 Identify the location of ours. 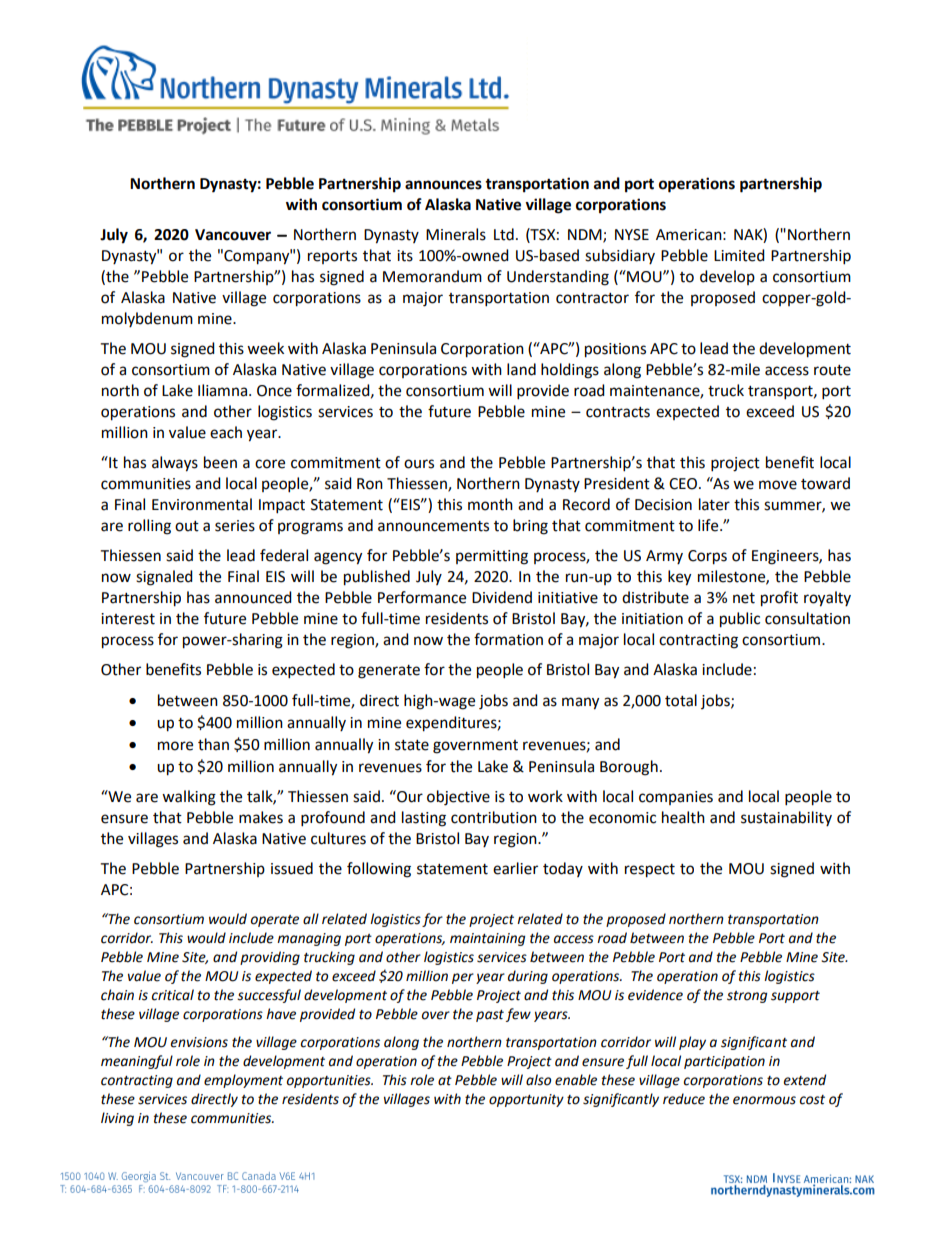
(419, 464).
